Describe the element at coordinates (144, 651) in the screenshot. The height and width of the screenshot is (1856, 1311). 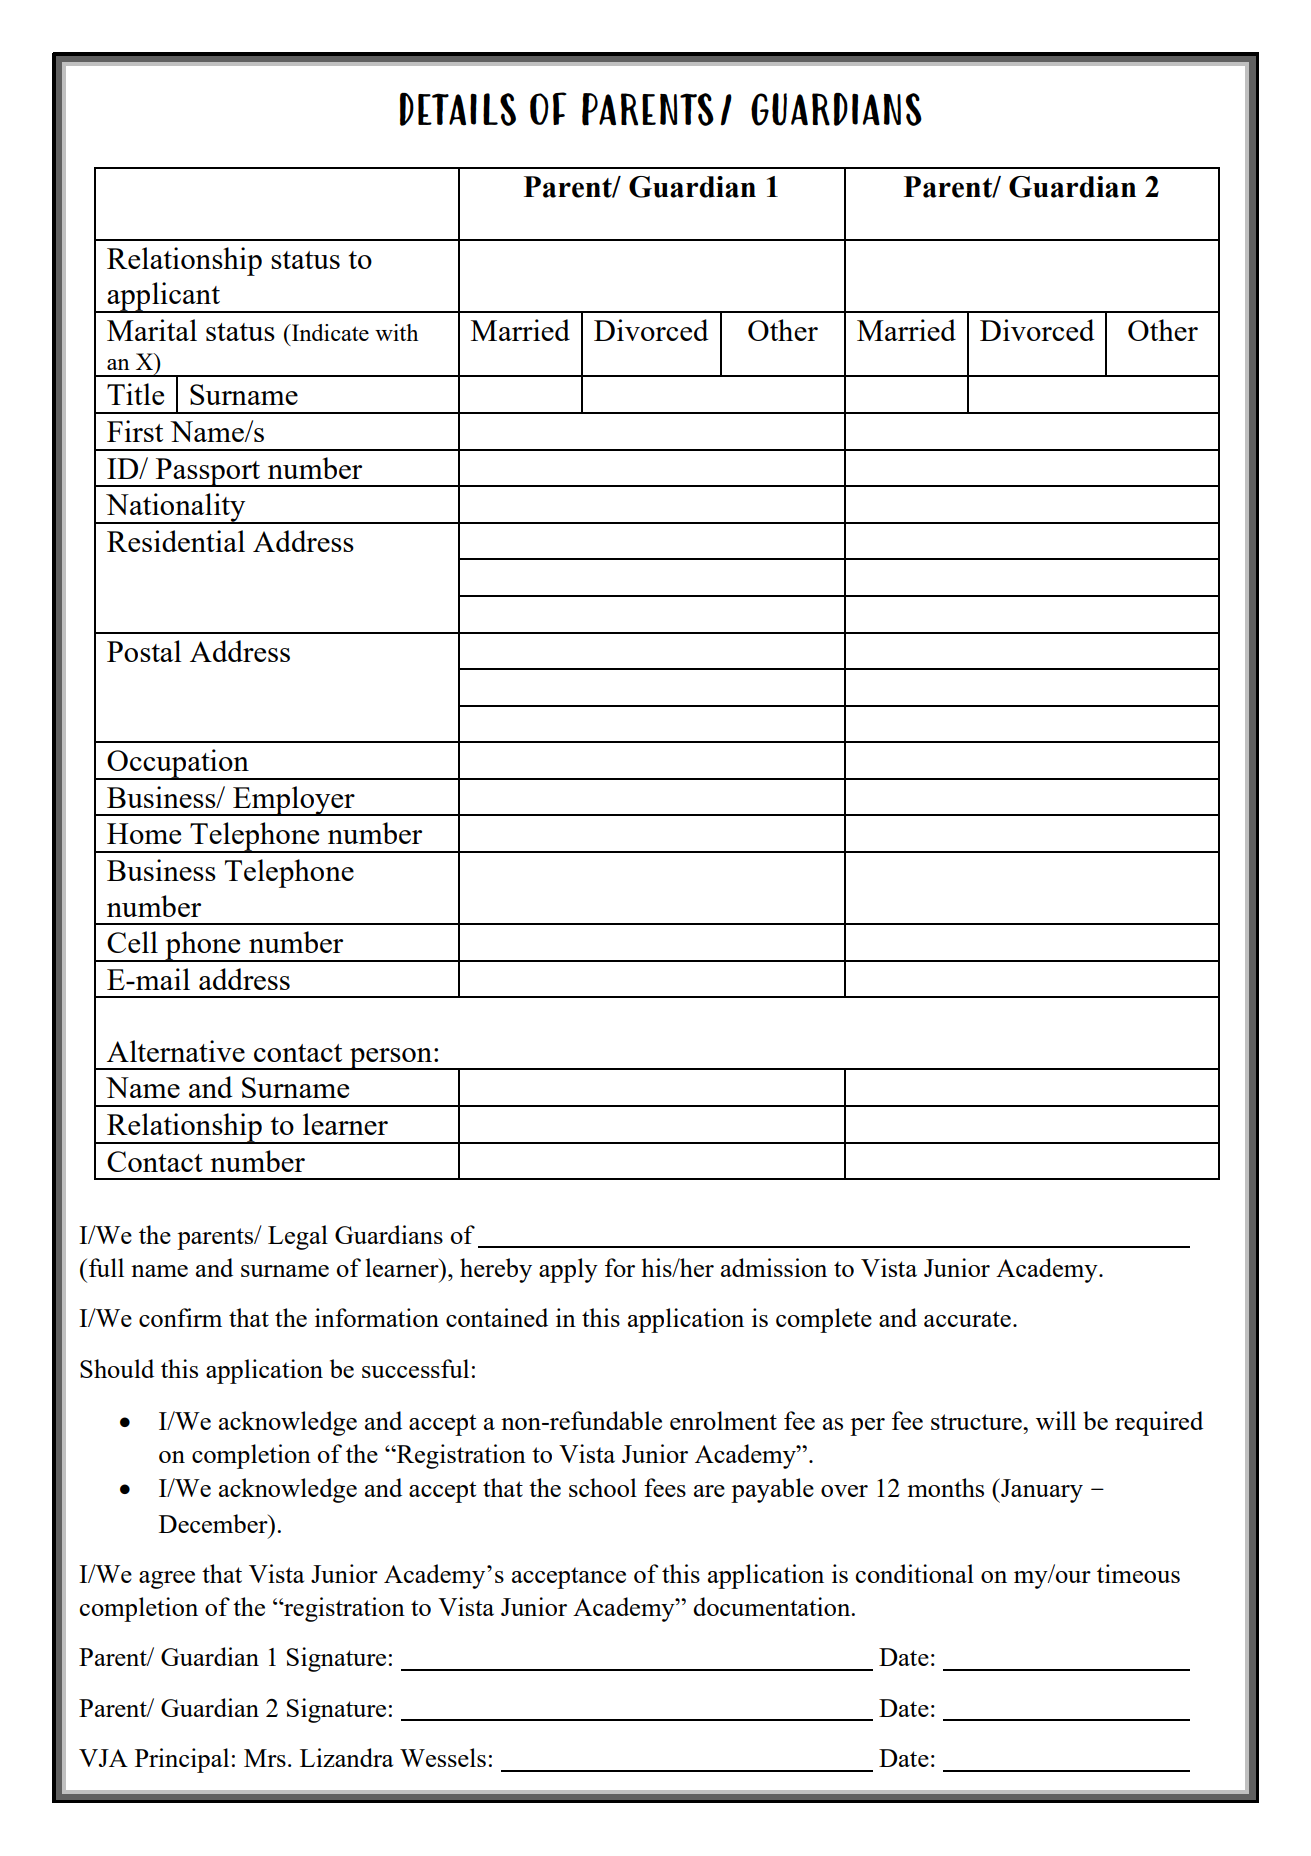
I see `Postal` at that location.
